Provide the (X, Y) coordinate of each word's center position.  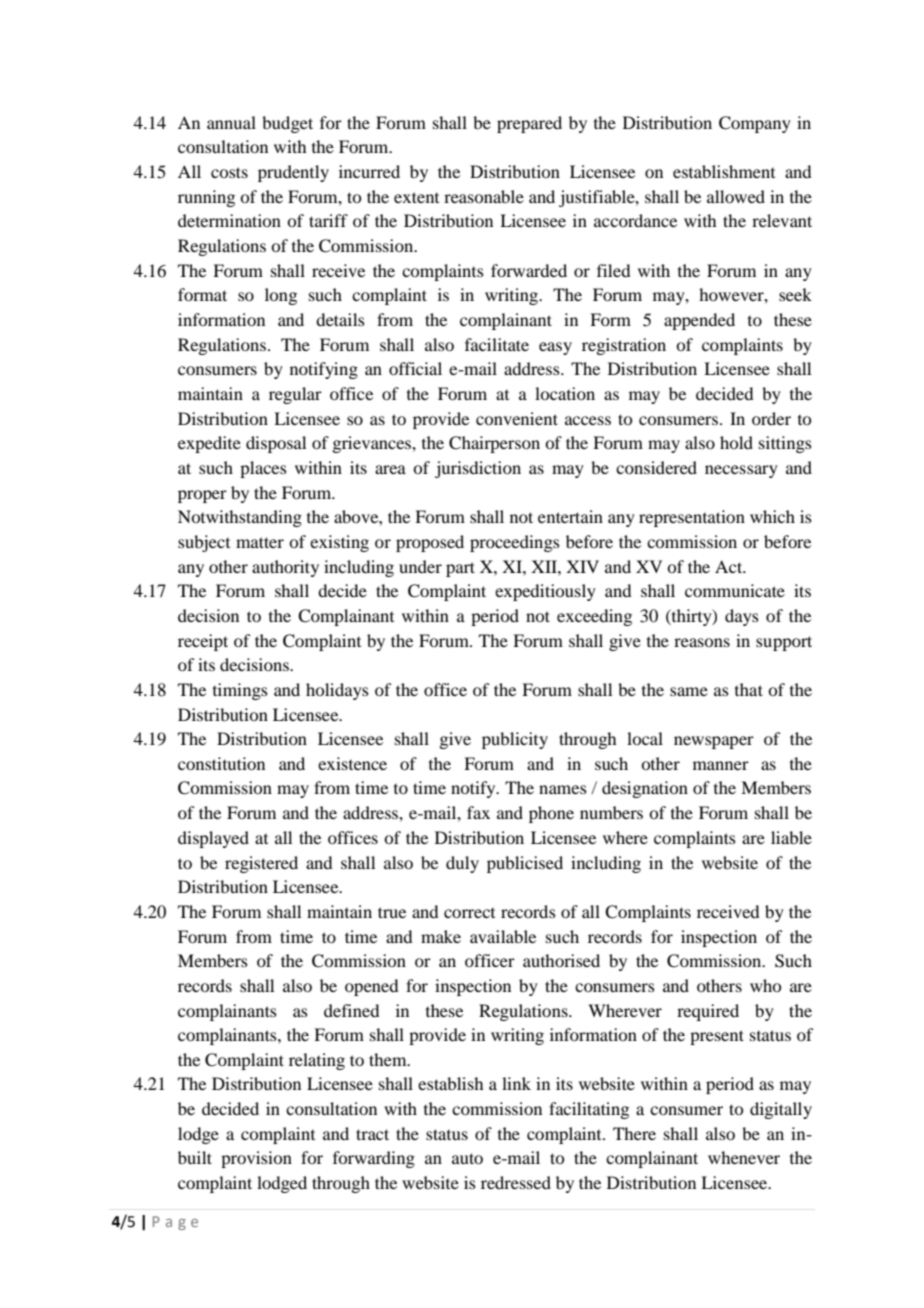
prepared (529, 124)
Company (755, 124)
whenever (744, 1157)
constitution (221, 763)
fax (478, 812)
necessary (741, 471)
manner (721, 765)
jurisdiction (478, 469)
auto (467, 1158)
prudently (293, 173)
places (263, 469)
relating (317, 1061)
